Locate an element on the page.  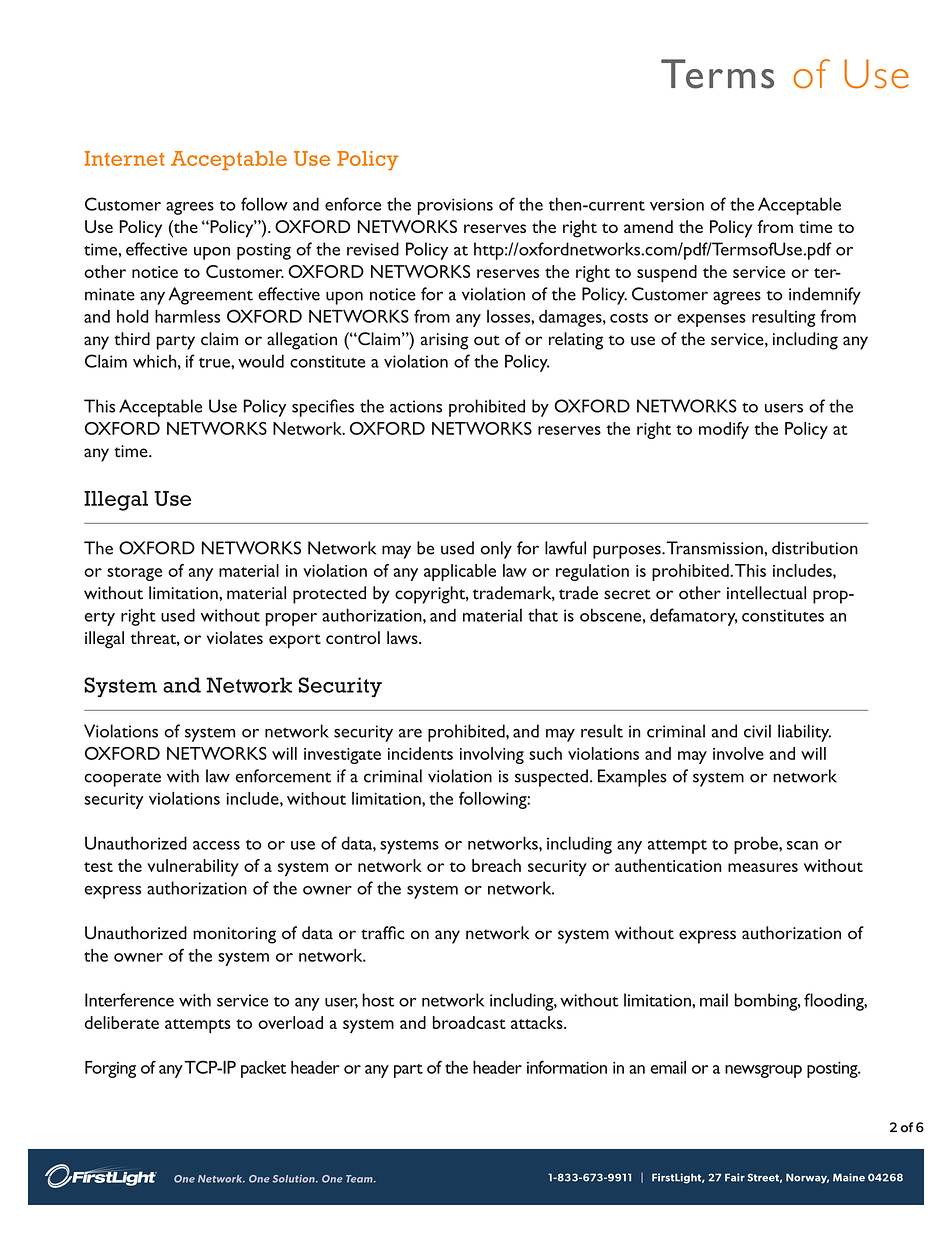
Internet is located at coordinates (125, 158).
